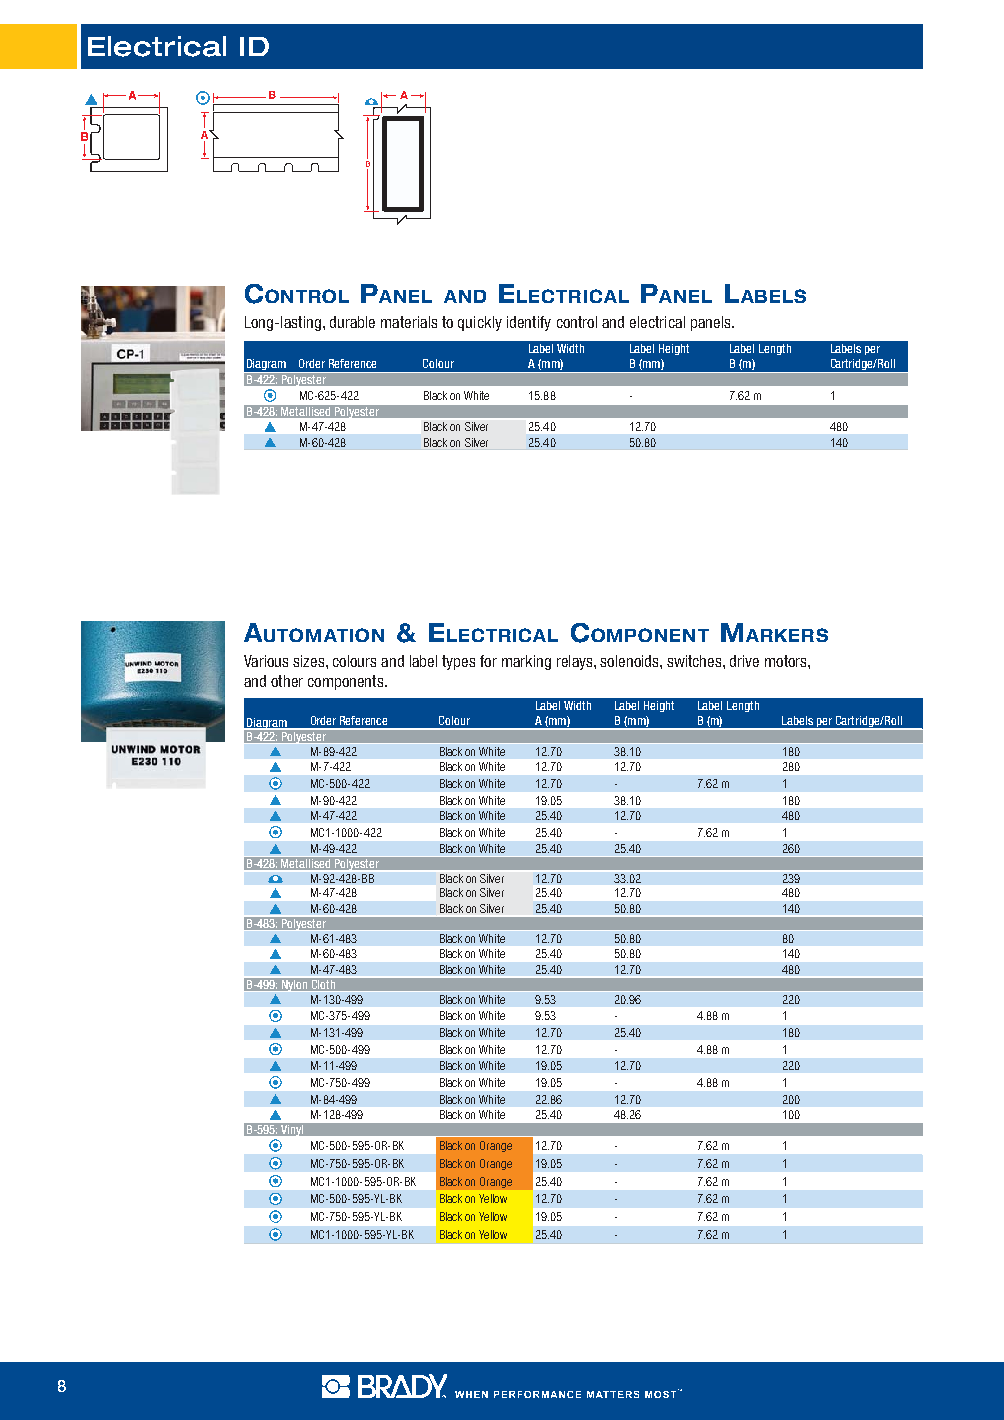  I want to click on quickly, so click(480, 323).
